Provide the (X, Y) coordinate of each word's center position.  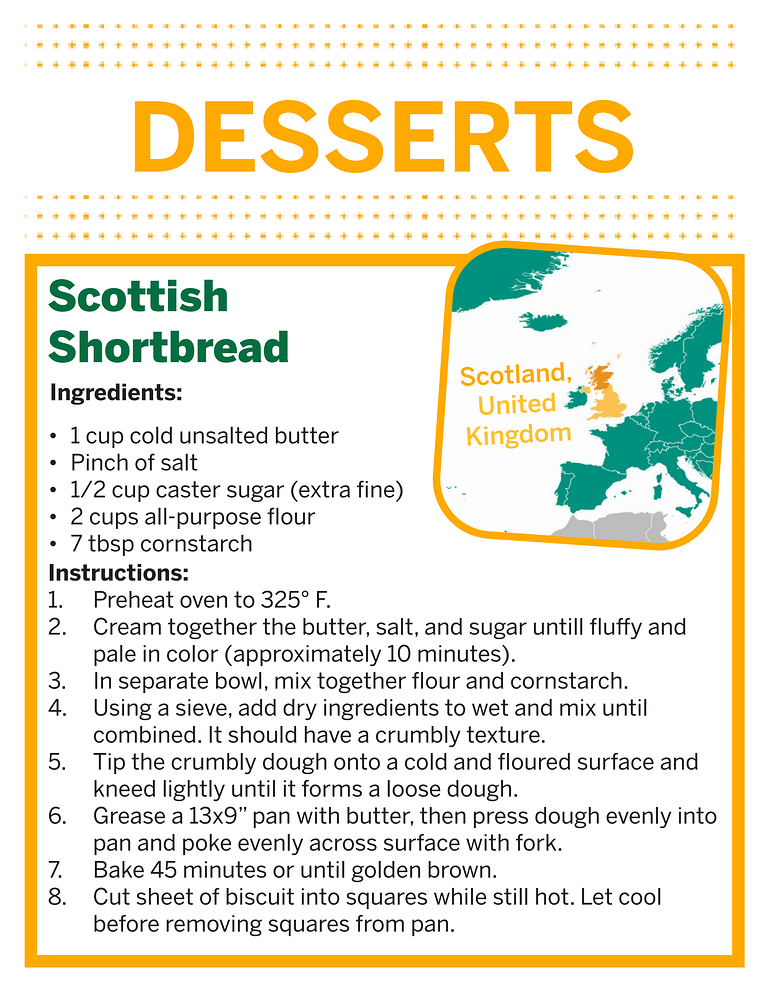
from (380, 923)
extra (323, 489)
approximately (306, 655)
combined (144, 734)
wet (490, 707)
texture (503, 734)
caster (188, 489)
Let (597, 896)
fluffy (616, 628)
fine (377, 489)
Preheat (134, 599)
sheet (165, 896)
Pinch (100, 462)
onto (357, 761)
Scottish (137, 295)
